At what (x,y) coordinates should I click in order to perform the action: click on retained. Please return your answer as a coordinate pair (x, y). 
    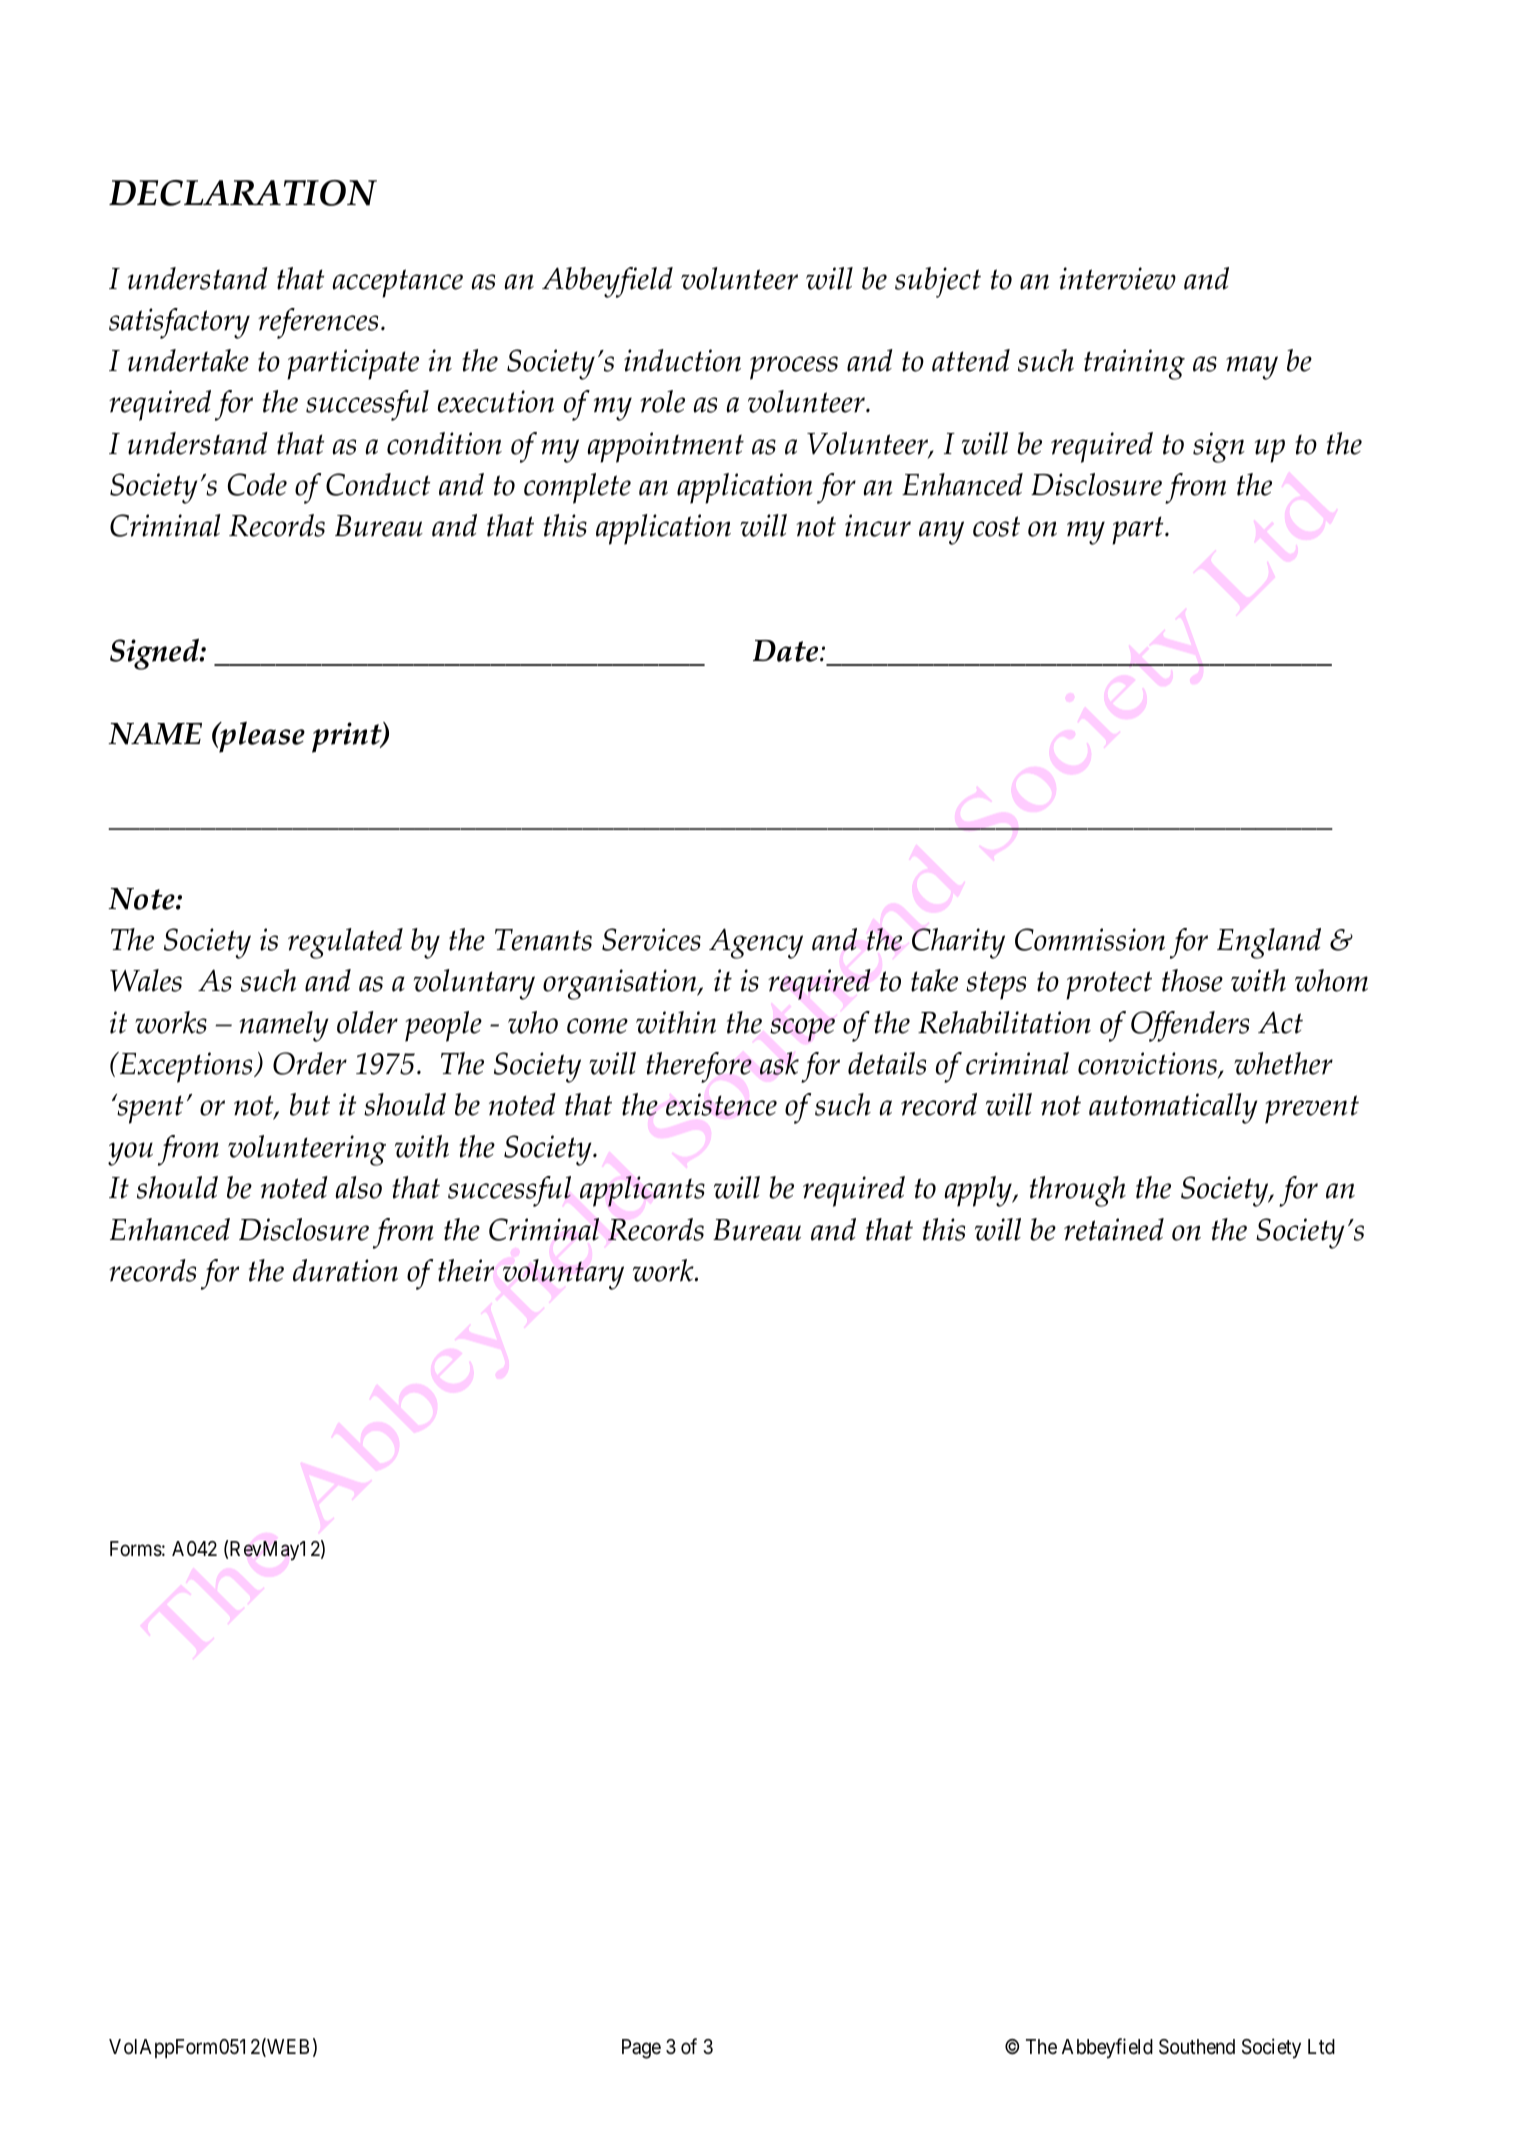
    Looking at the image, I should click on (1114, 1229).
